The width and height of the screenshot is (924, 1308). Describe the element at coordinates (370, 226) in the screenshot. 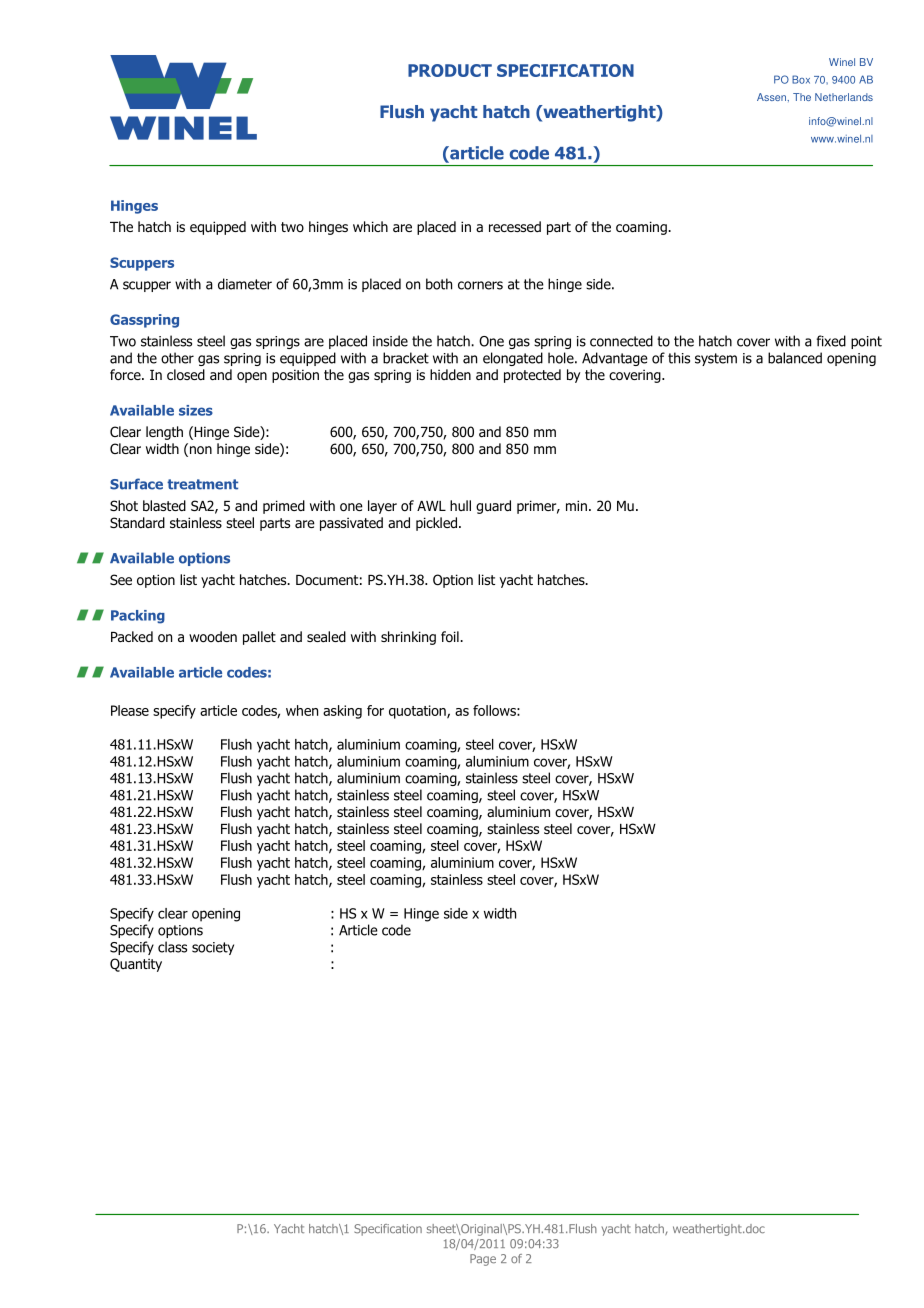

I see `which` at that location.
